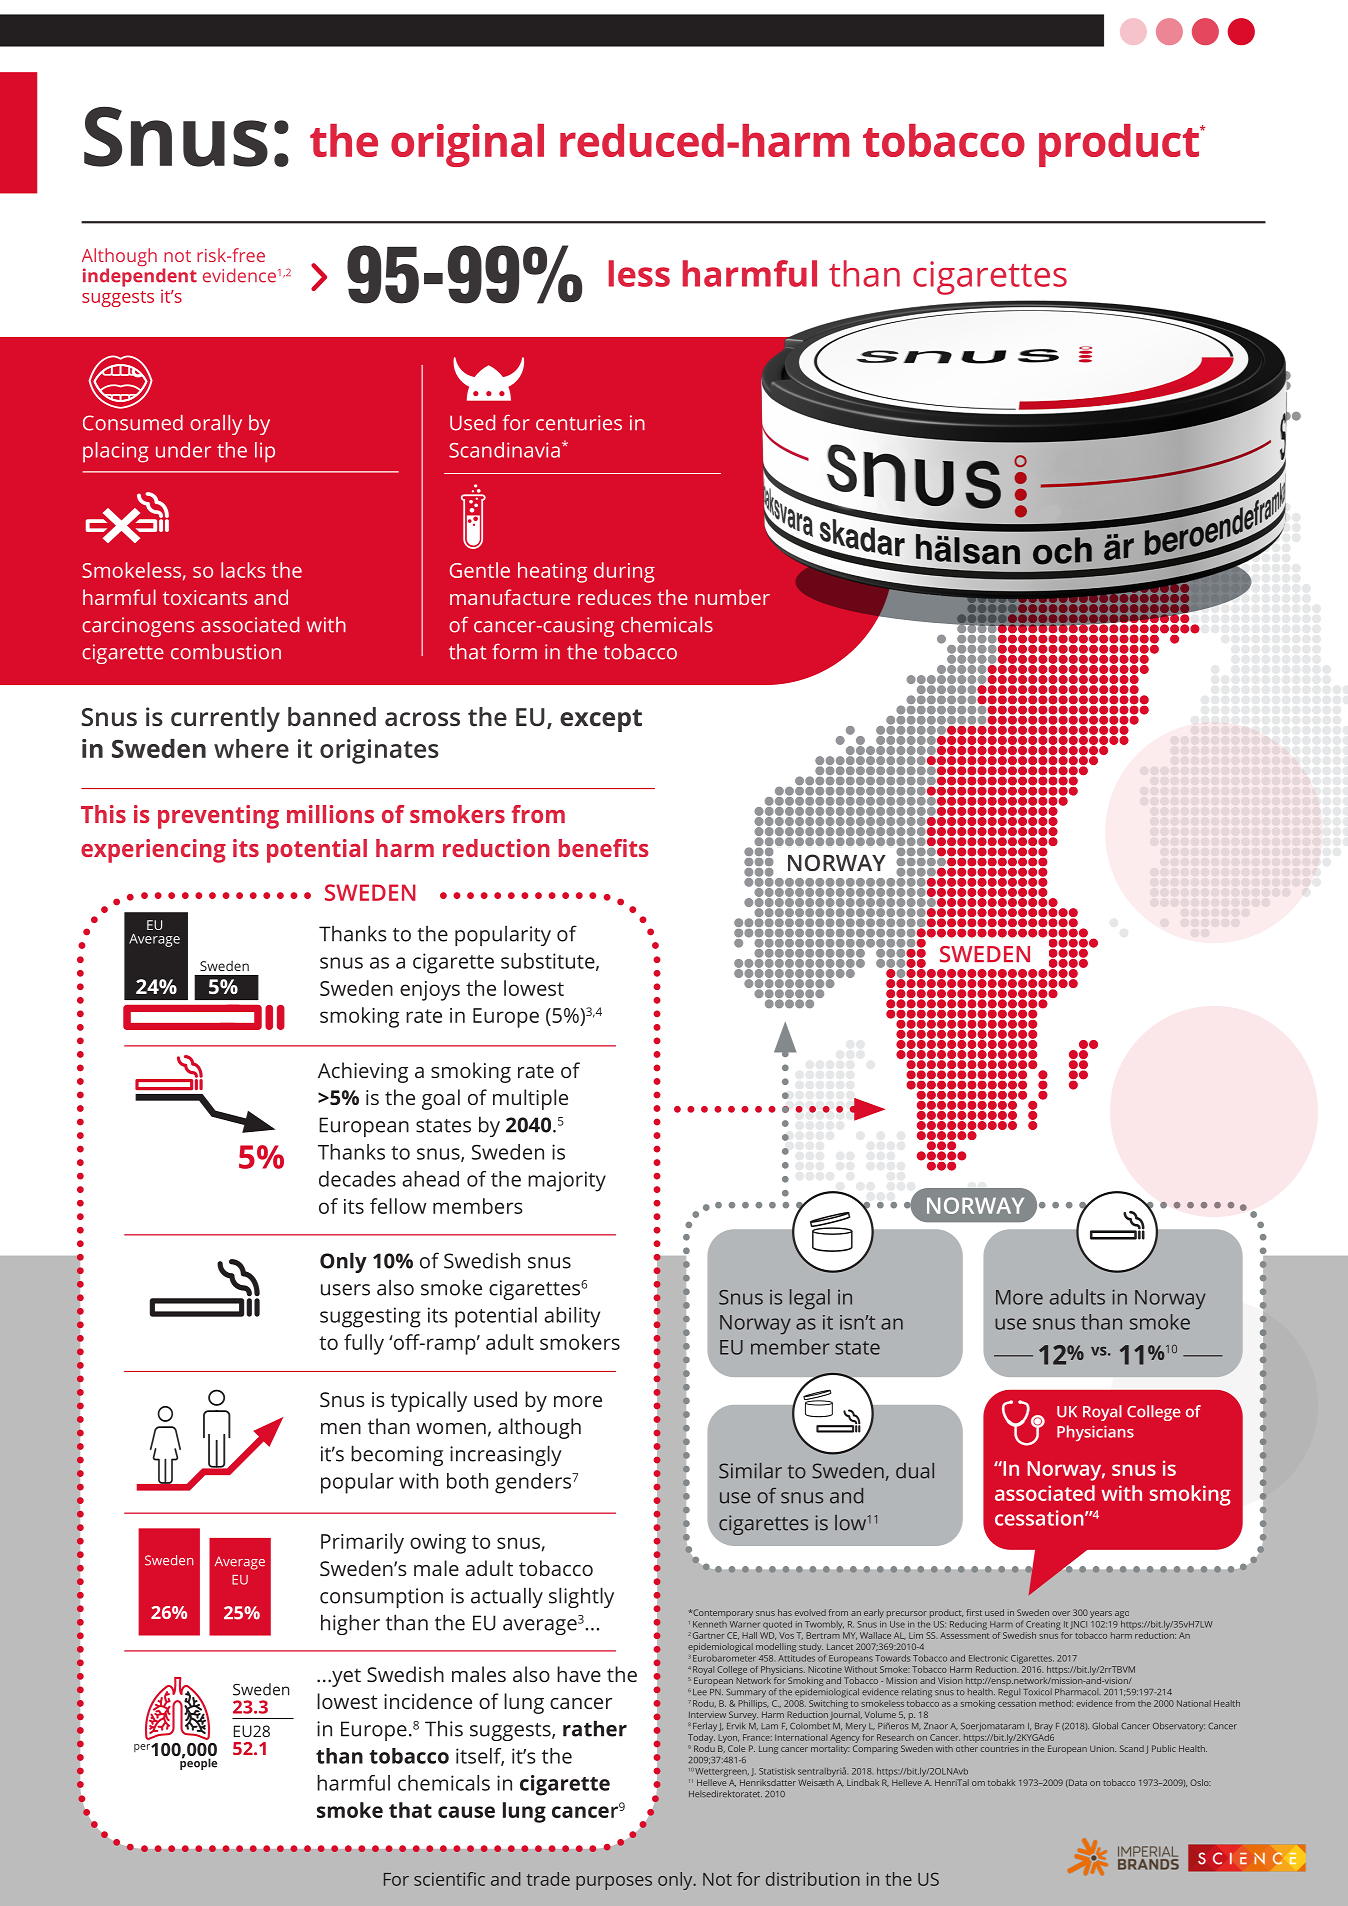  Describe the element at coordinates (345, 1290) in the page. I see `users` at that location.
